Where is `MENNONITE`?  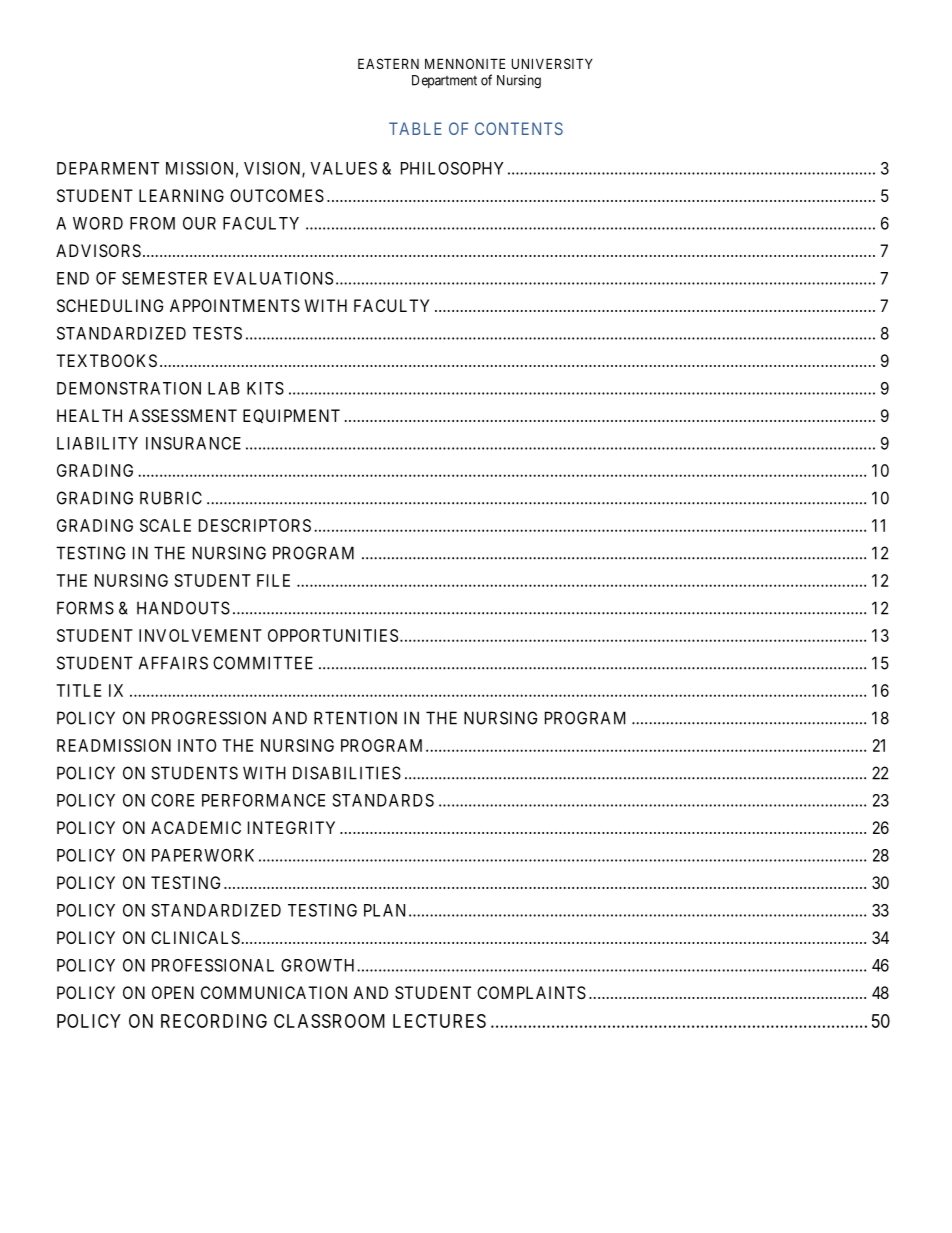
MENNONITE is located at coordinates (465, 63).
